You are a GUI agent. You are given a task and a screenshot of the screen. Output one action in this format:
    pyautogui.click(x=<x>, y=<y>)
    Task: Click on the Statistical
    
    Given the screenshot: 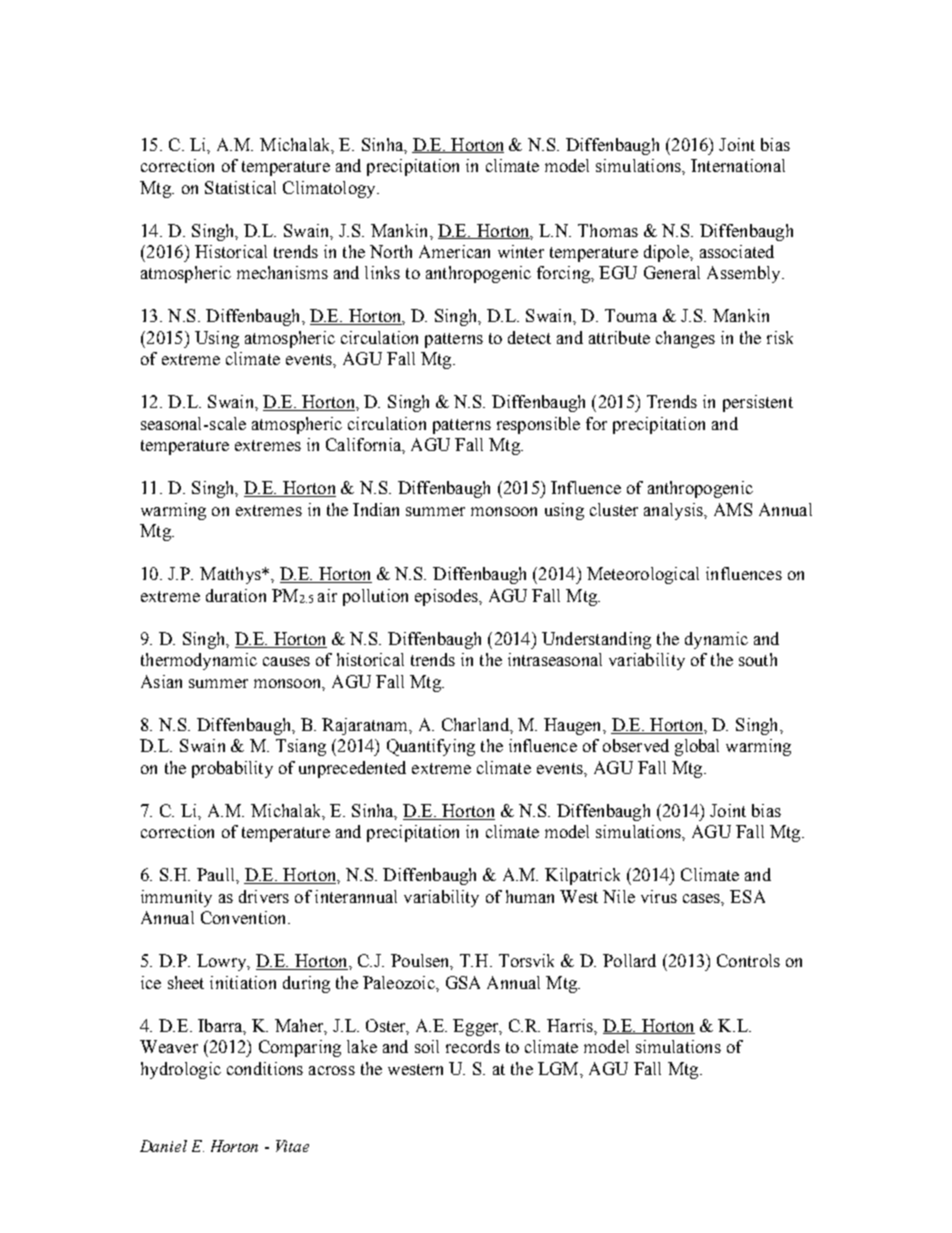 What is the action you would take?
    pyautogui.click(x=240, y=187)
